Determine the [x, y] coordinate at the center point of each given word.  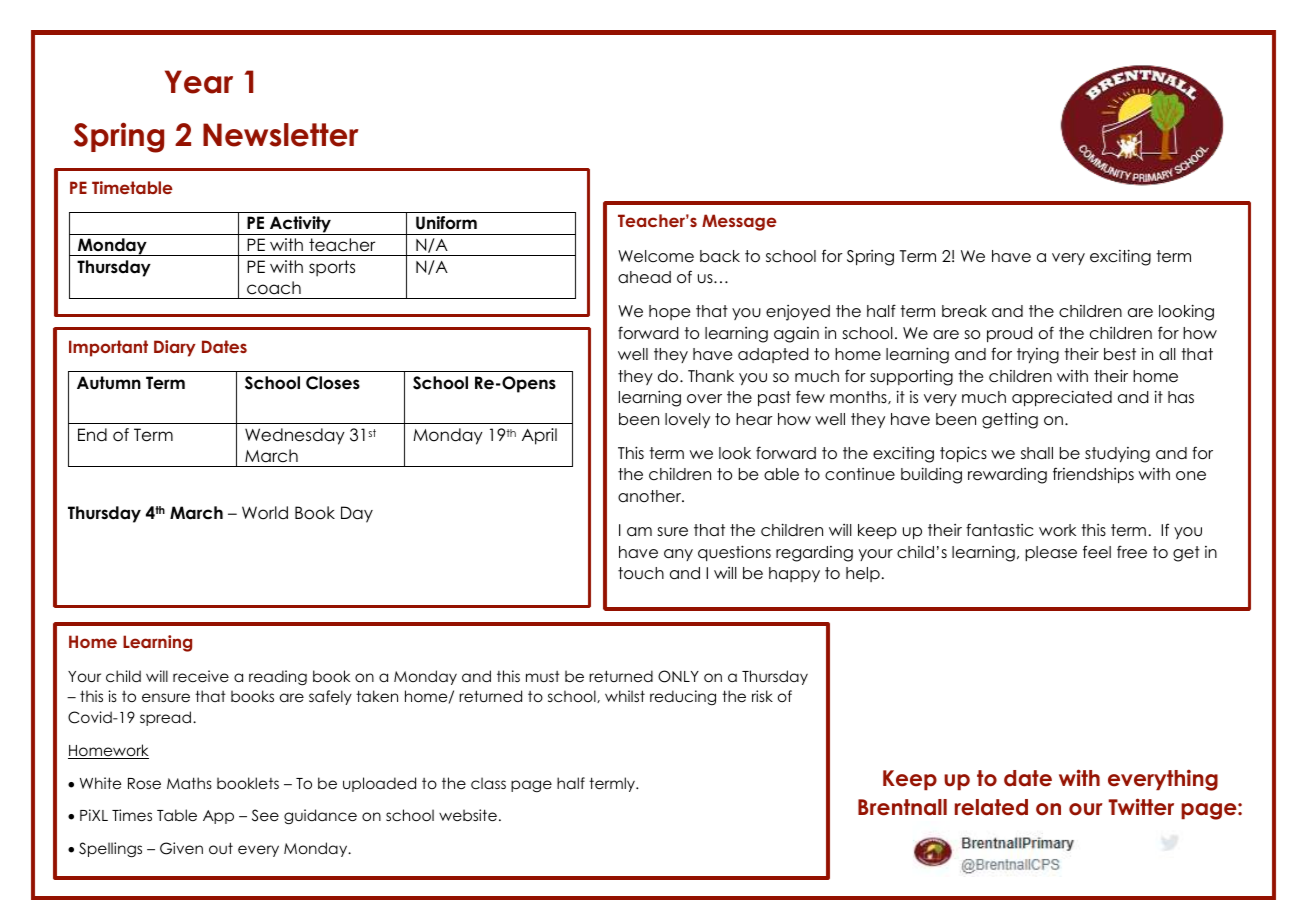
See [265, 815]
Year [199, 82]
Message [739, 222]
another [651, 496]
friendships [1093, 475]
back [720, 256]
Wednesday [295, 436]
